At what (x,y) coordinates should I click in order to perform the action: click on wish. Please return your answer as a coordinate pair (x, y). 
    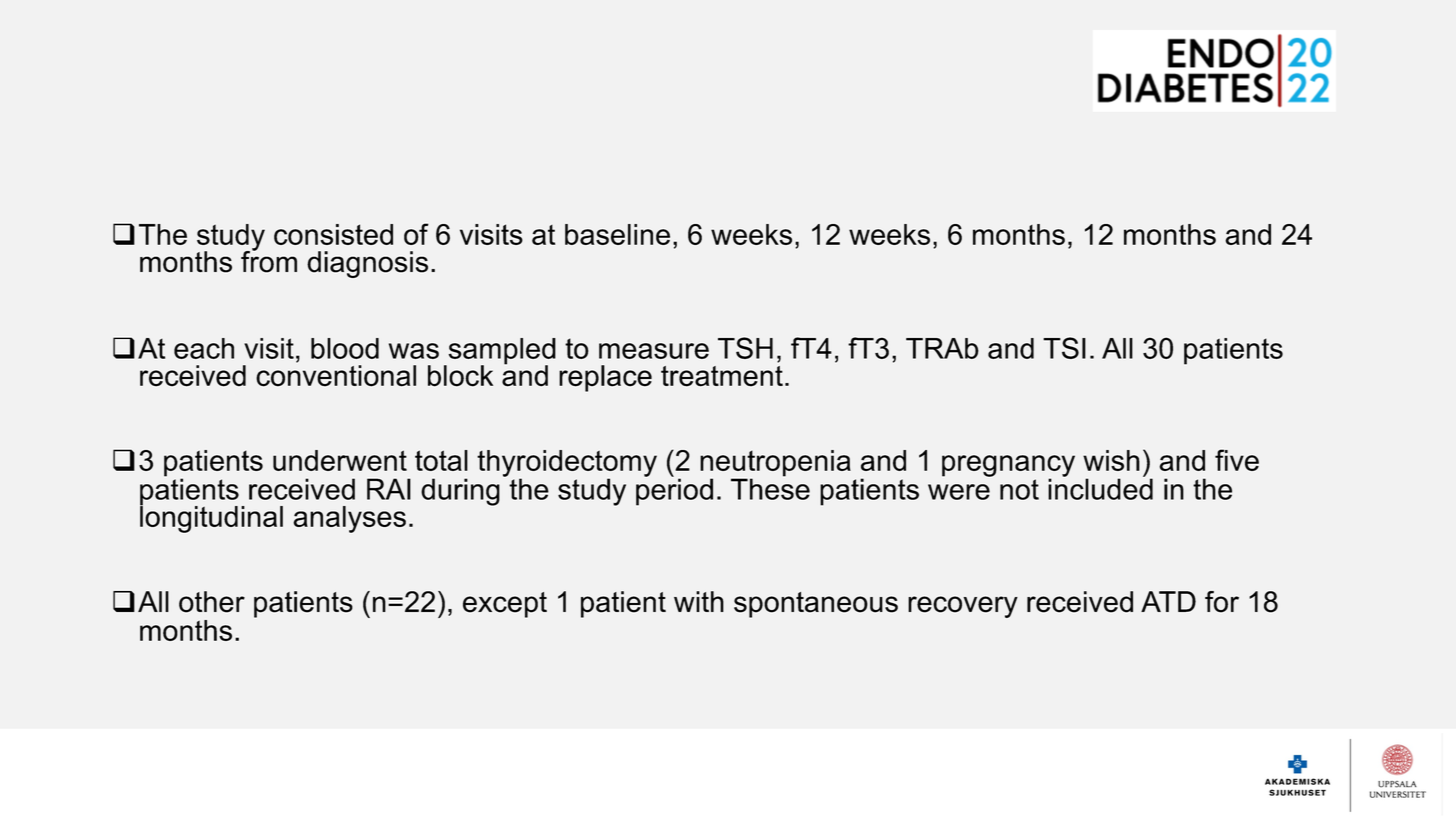
    Looking at the image, I should click on (1111, 460).
